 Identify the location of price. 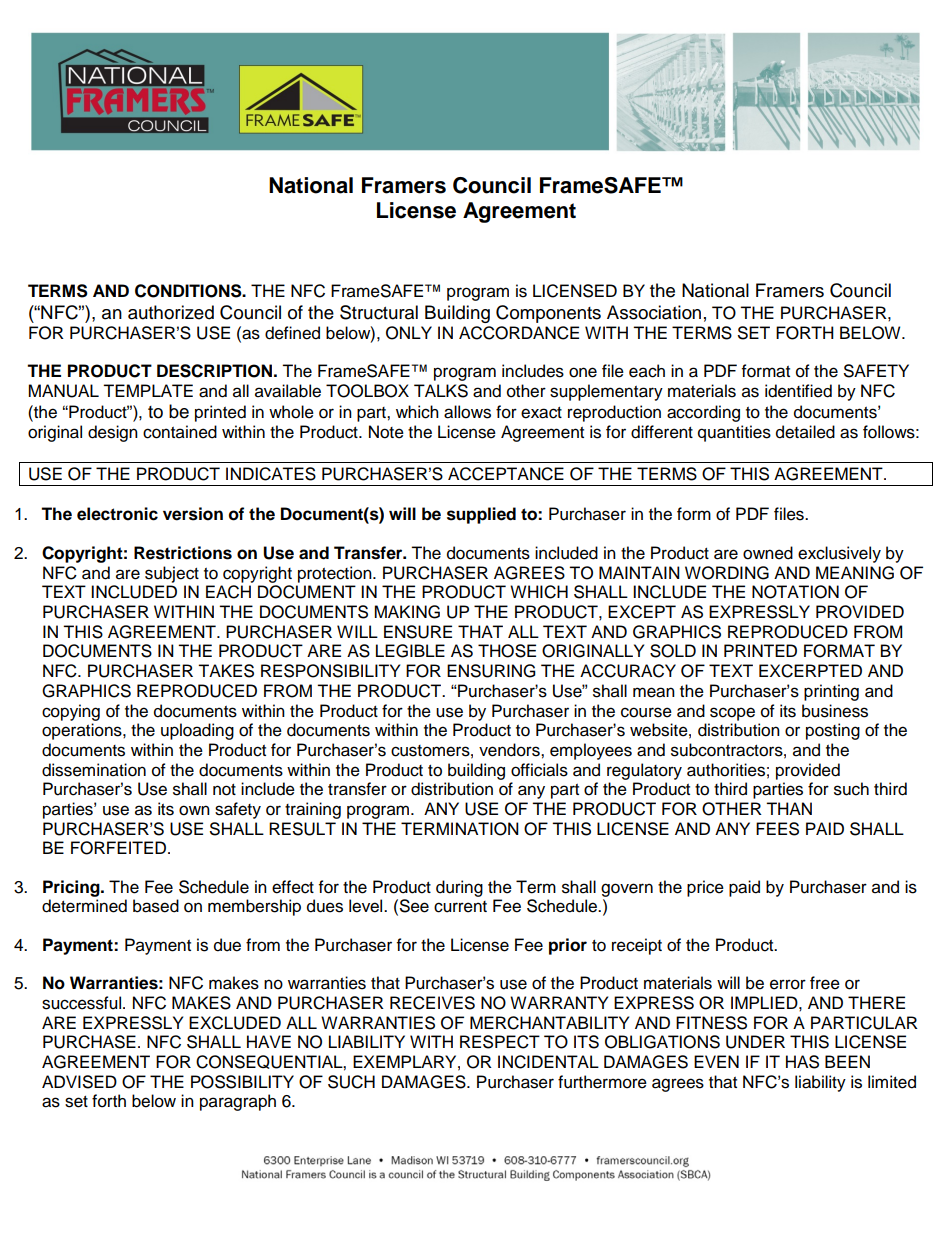
(705, 888).
